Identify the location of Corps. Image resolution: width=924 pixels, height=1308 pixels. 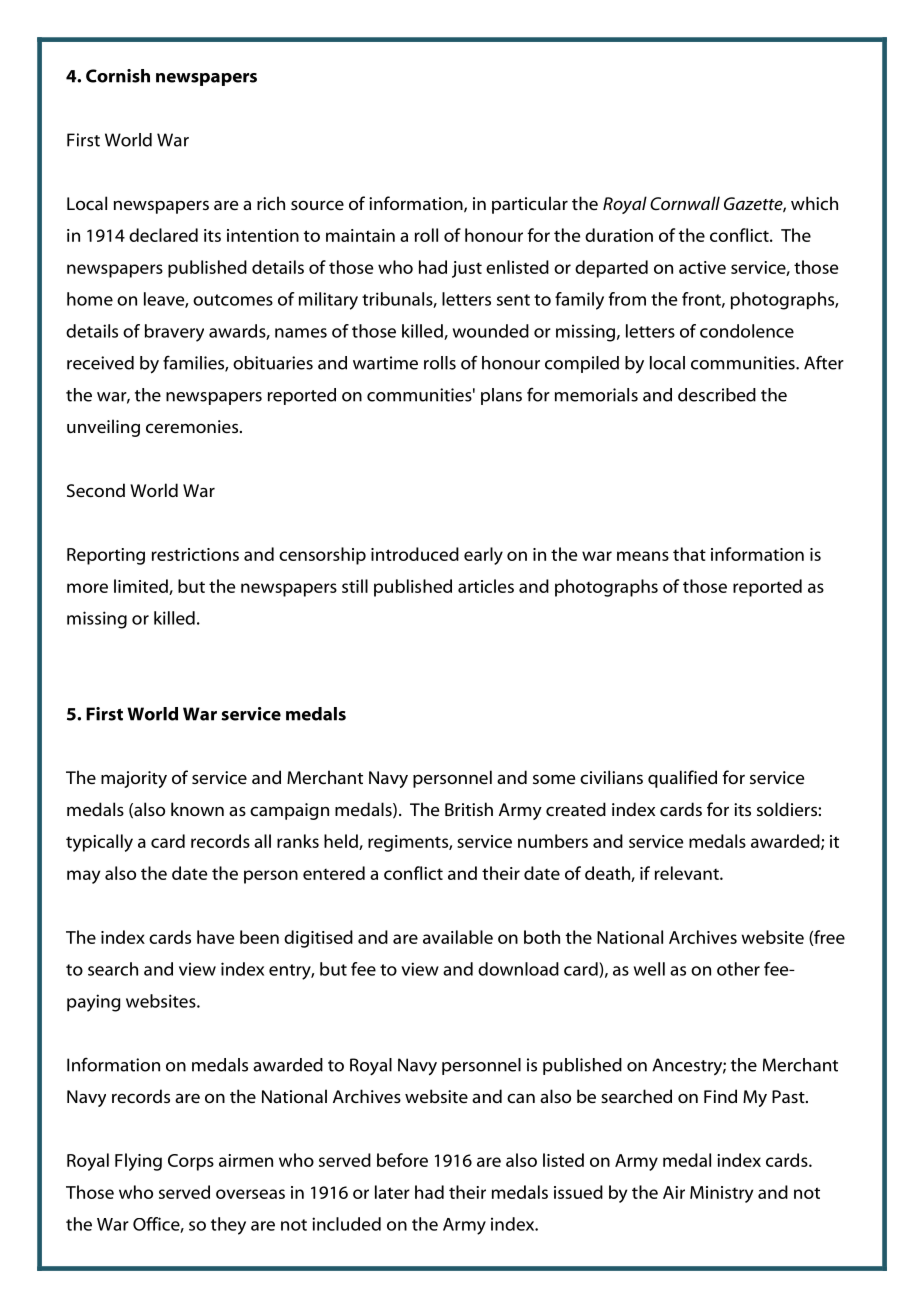
(191, 1162).
